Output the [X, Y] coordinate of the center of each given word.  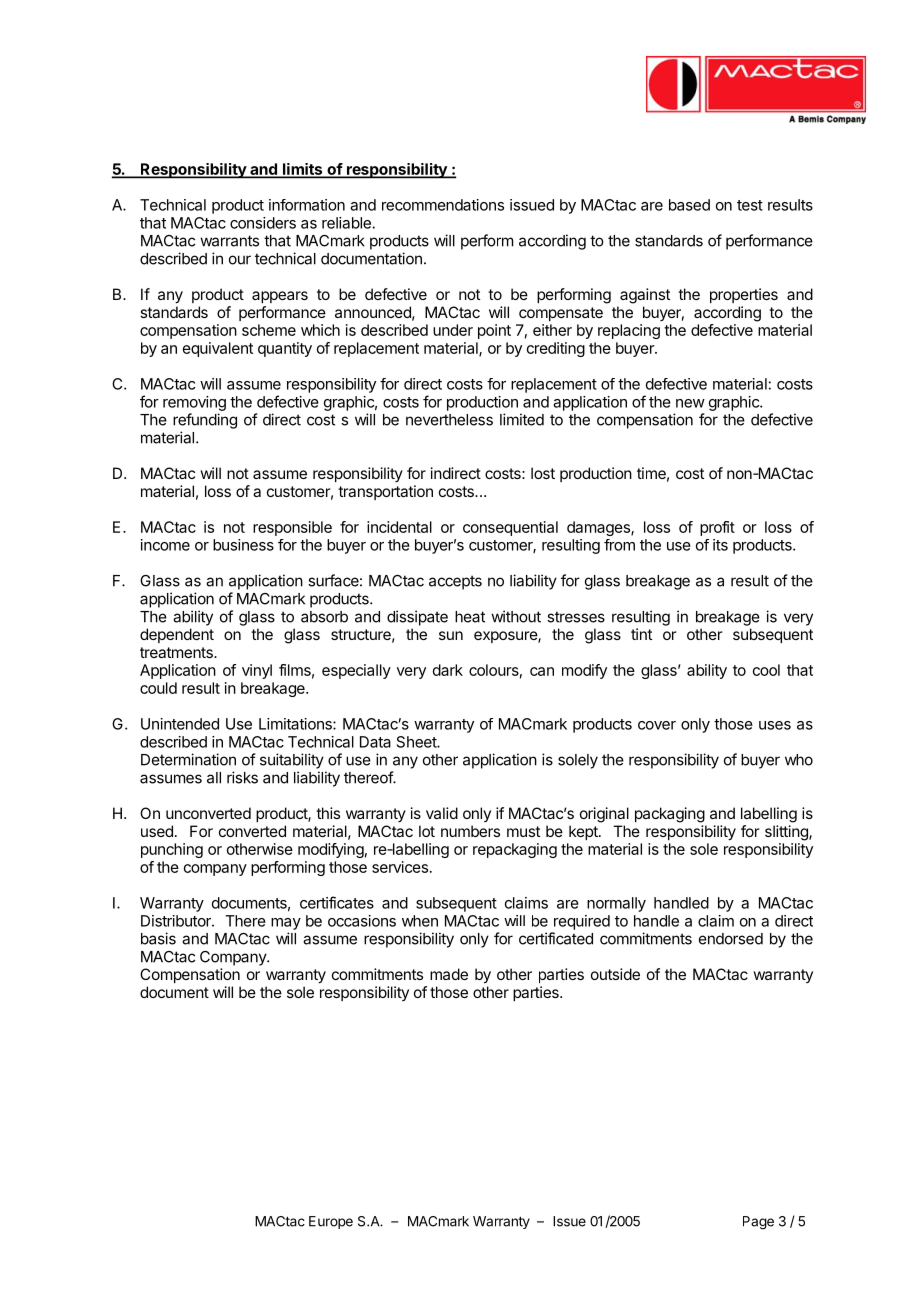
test [750, 205]
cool [766, 670]
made [449, 974]
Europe [331, 1222]
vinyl [257, 671]
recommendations [443, 205]
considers [263, 223]
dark [448, 670]
